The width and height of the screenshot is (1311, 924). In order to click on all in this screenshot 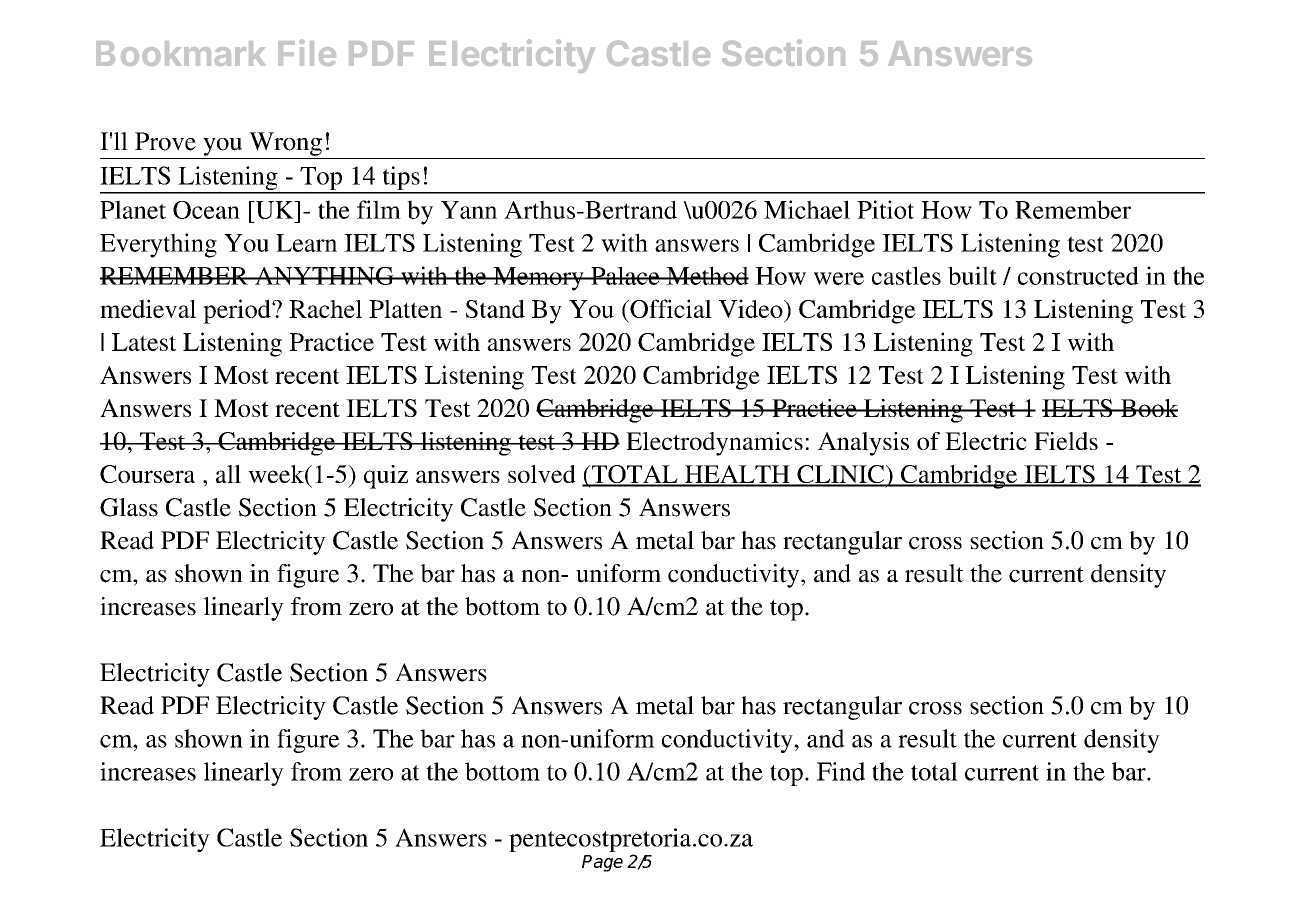, I will do `click(228, 474)`.
